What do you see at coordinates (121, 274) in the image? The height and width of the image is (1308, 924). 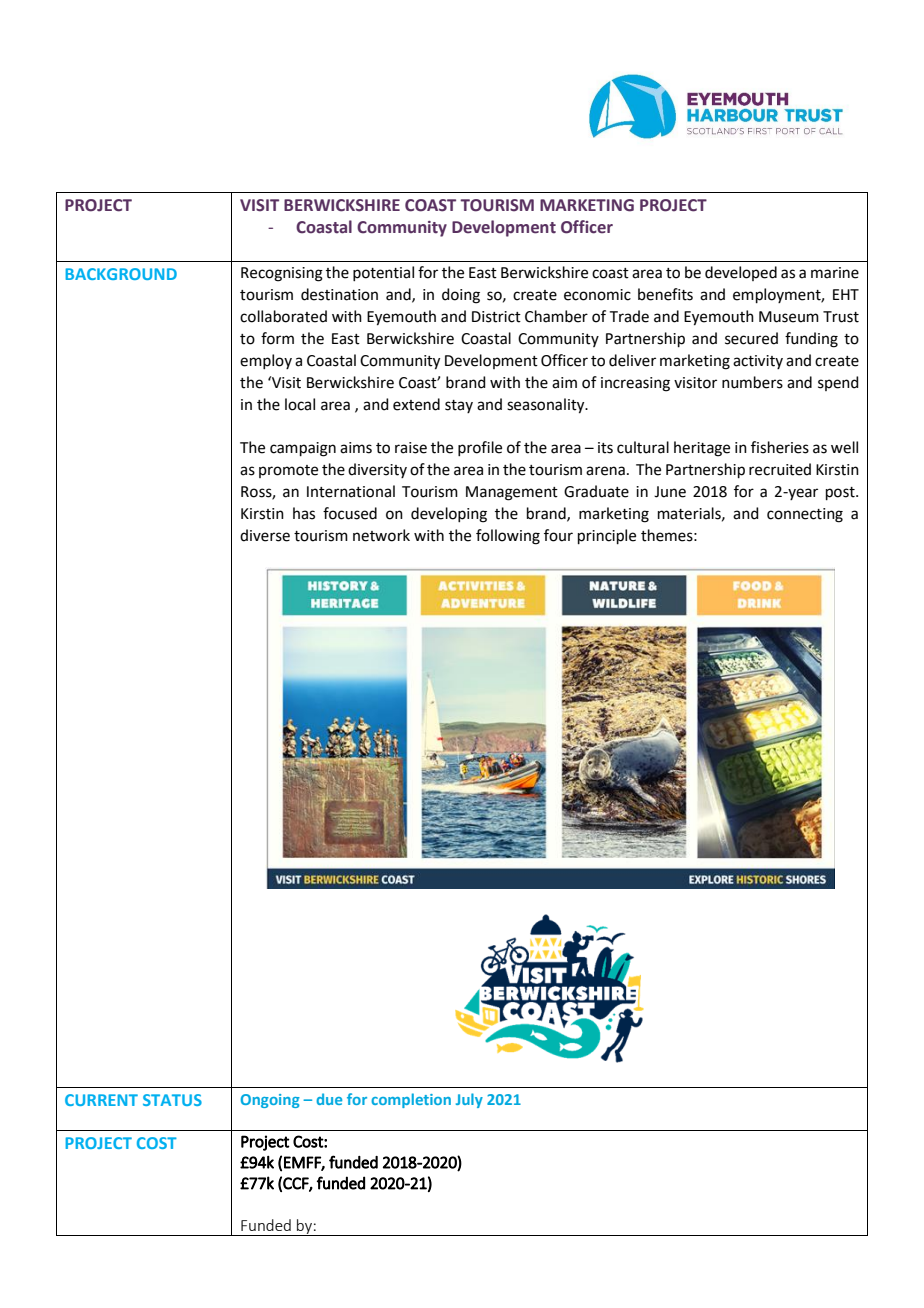 I see `BACKGROUND` at bounding box center [121, 274].
